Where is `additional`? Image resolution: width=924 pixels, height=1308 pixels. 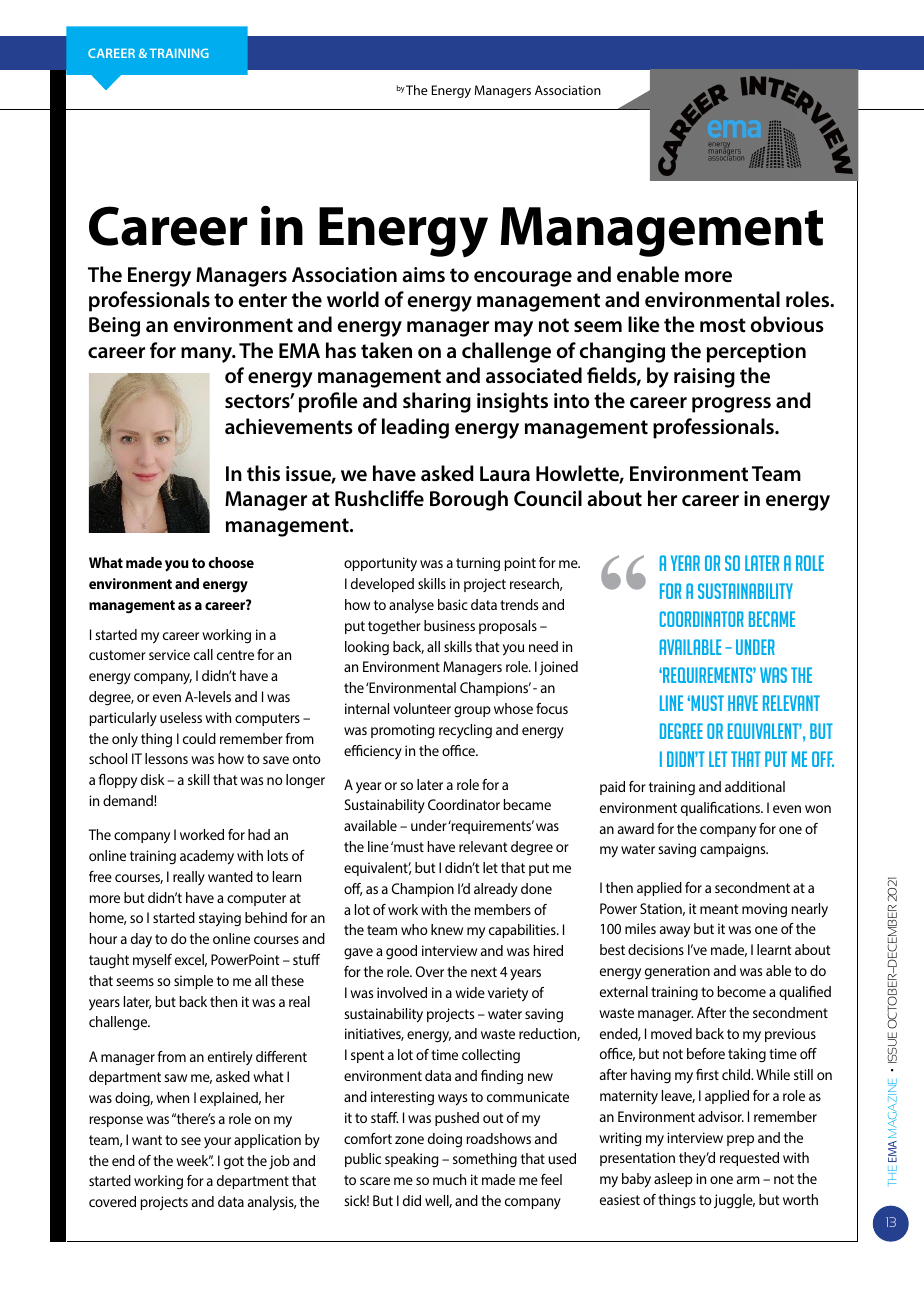 additional is located at coordinates (755, 786).
